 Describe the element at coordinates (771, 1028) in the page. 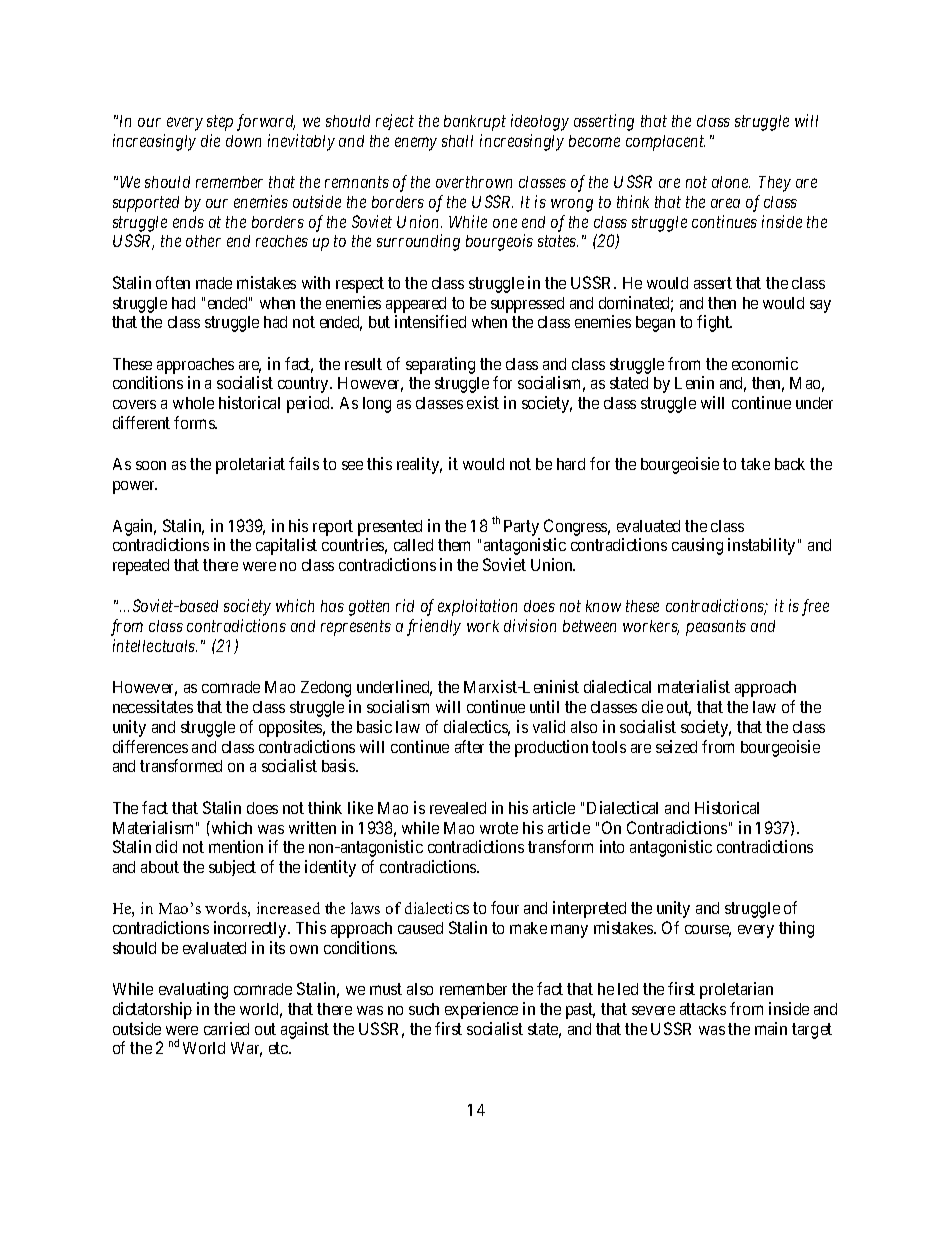

I see `main` at that location.
